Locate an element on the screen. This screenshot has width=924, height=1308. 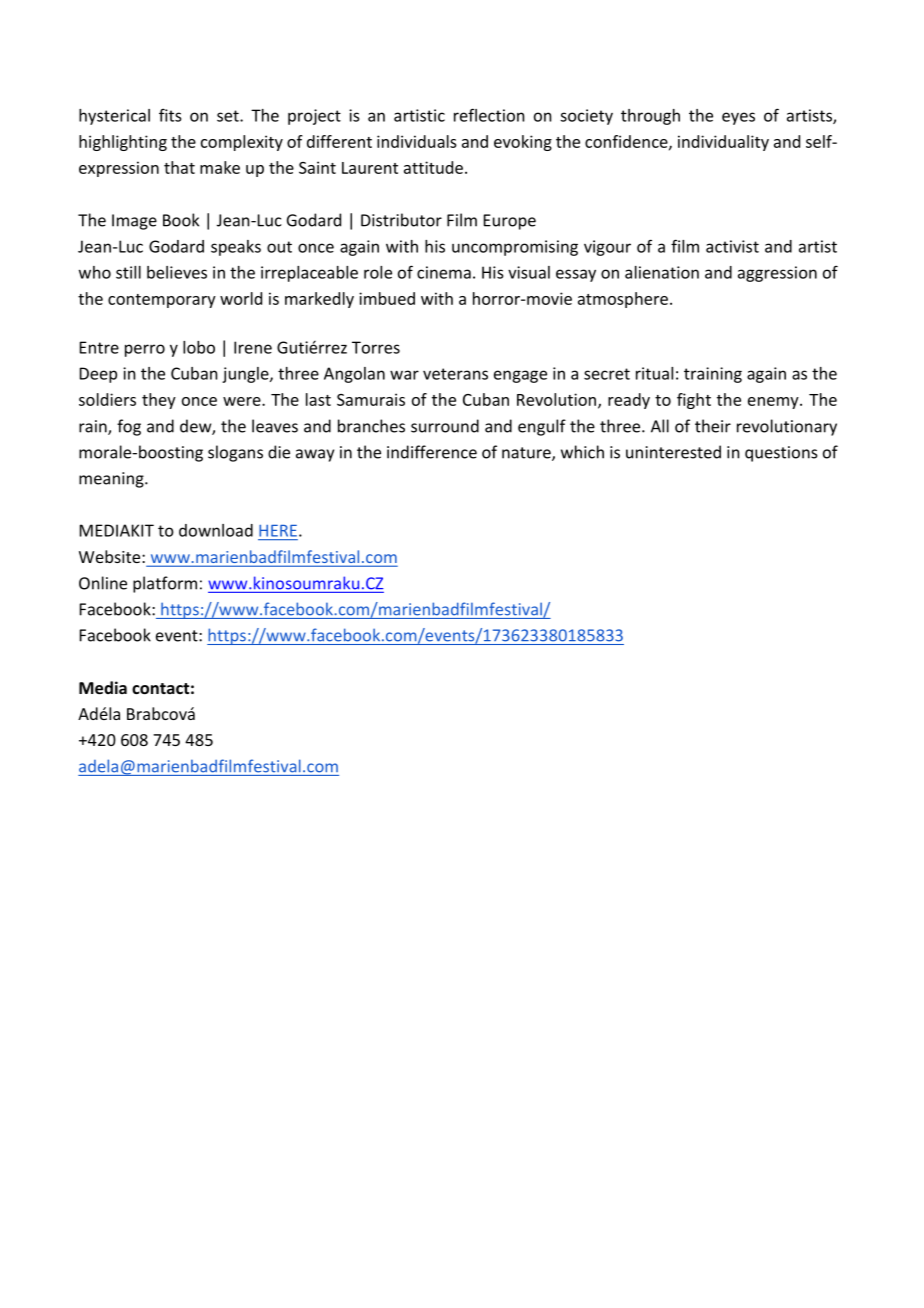
ritual is located at coordinates (654, 373).
